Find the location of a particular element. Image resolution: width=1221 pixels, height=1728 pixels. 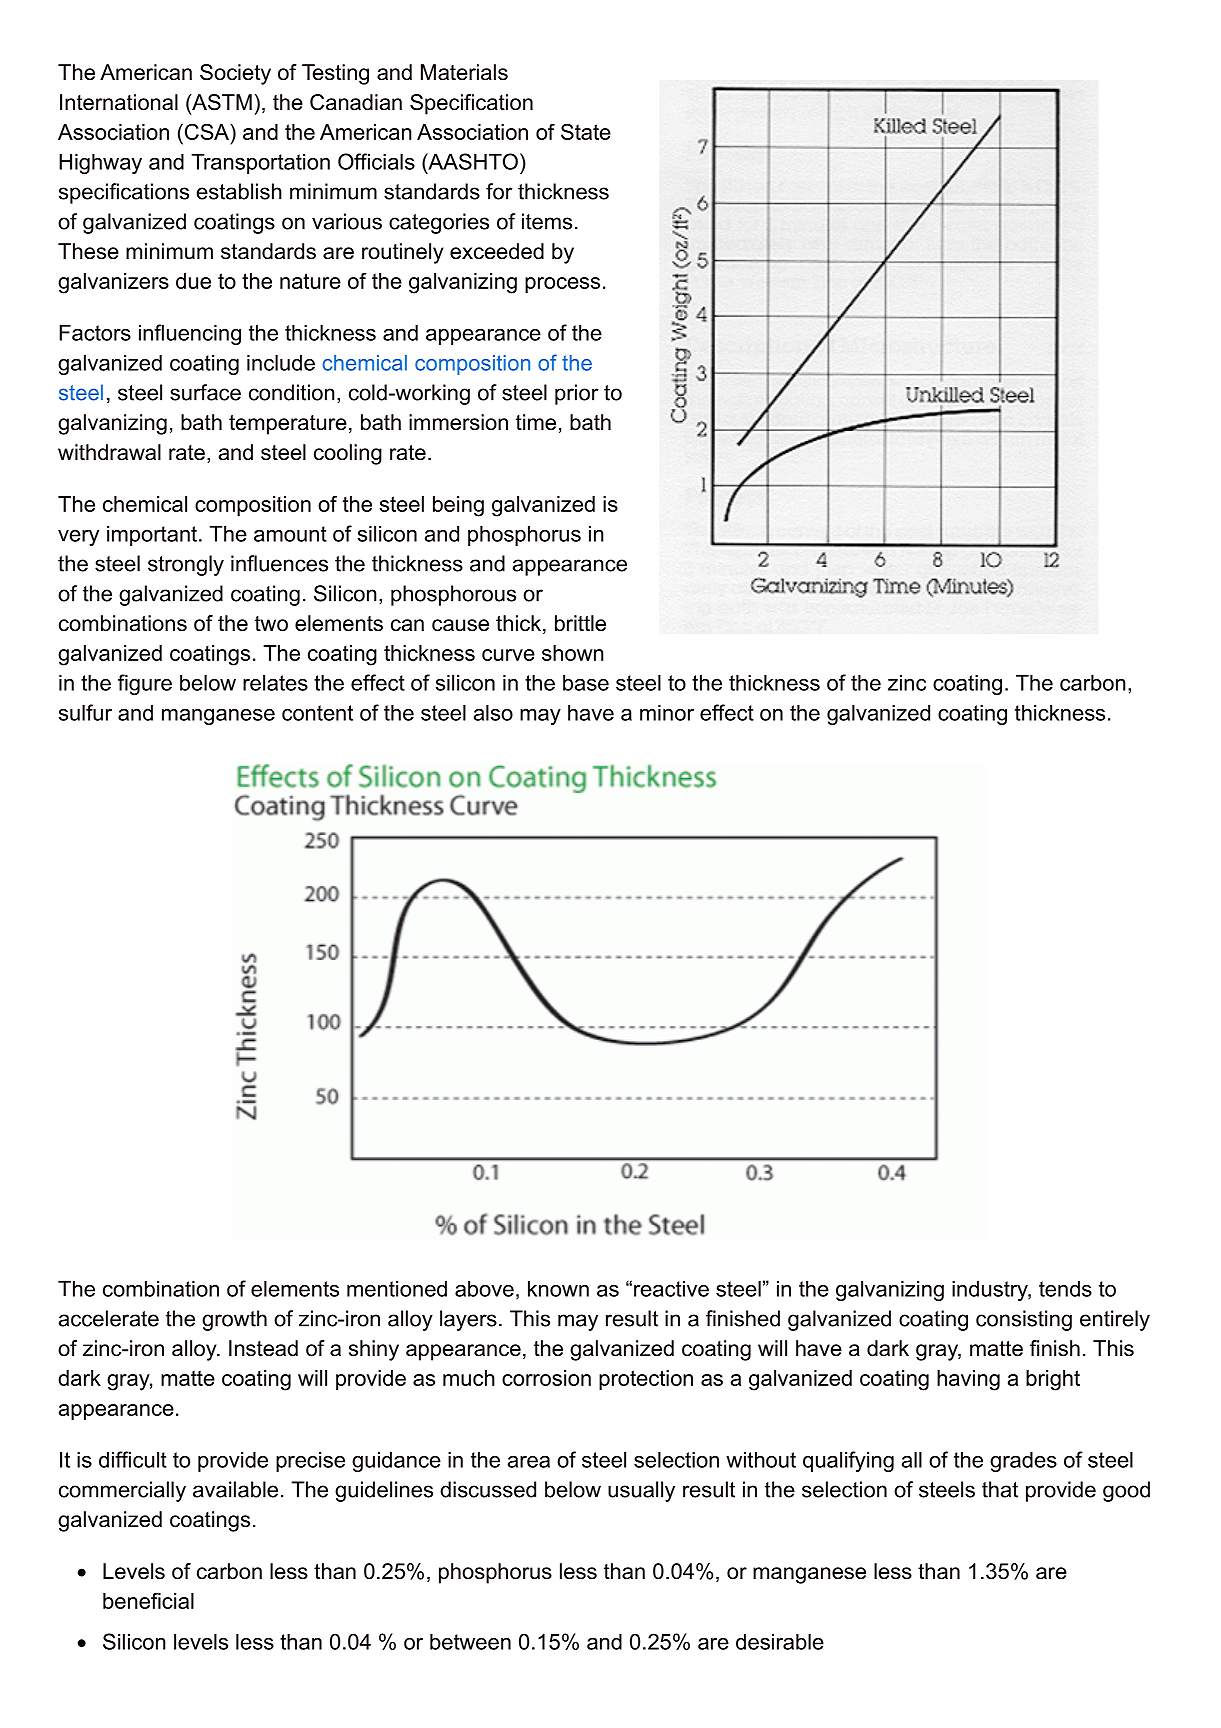

items is located at coordinates (547, 221).
